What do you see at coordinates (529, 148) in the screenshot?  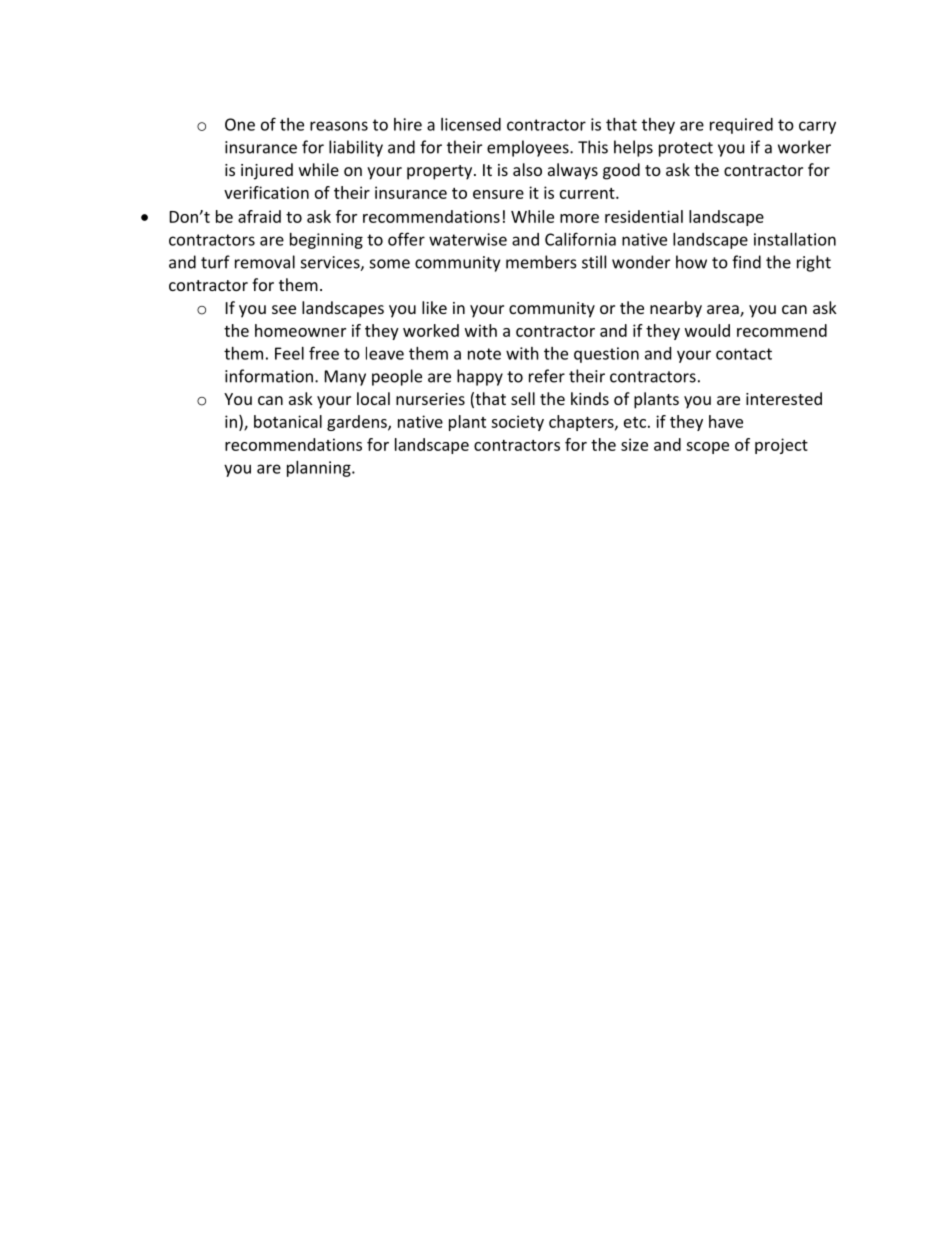 I see `employees` at bounding box center [529, 148].
